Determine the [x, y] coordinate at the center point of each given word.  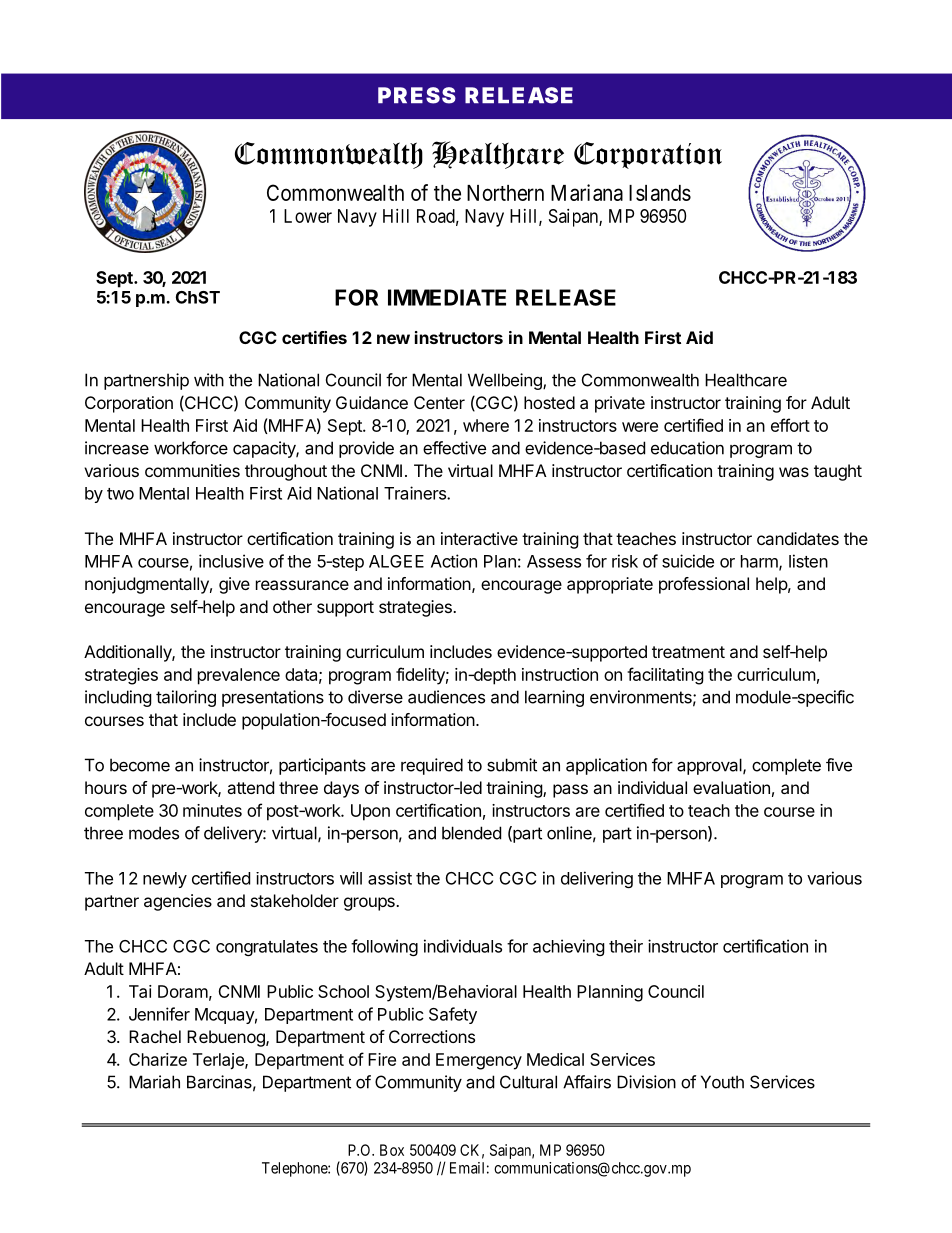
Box [392, 1150]
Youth [722, 1082]
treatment [688, 652]
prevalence [239, 676]
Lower [308, 216]
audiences [446, 697]
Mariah [154, 1082]
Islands [660, 193]
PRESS [417, 95]
